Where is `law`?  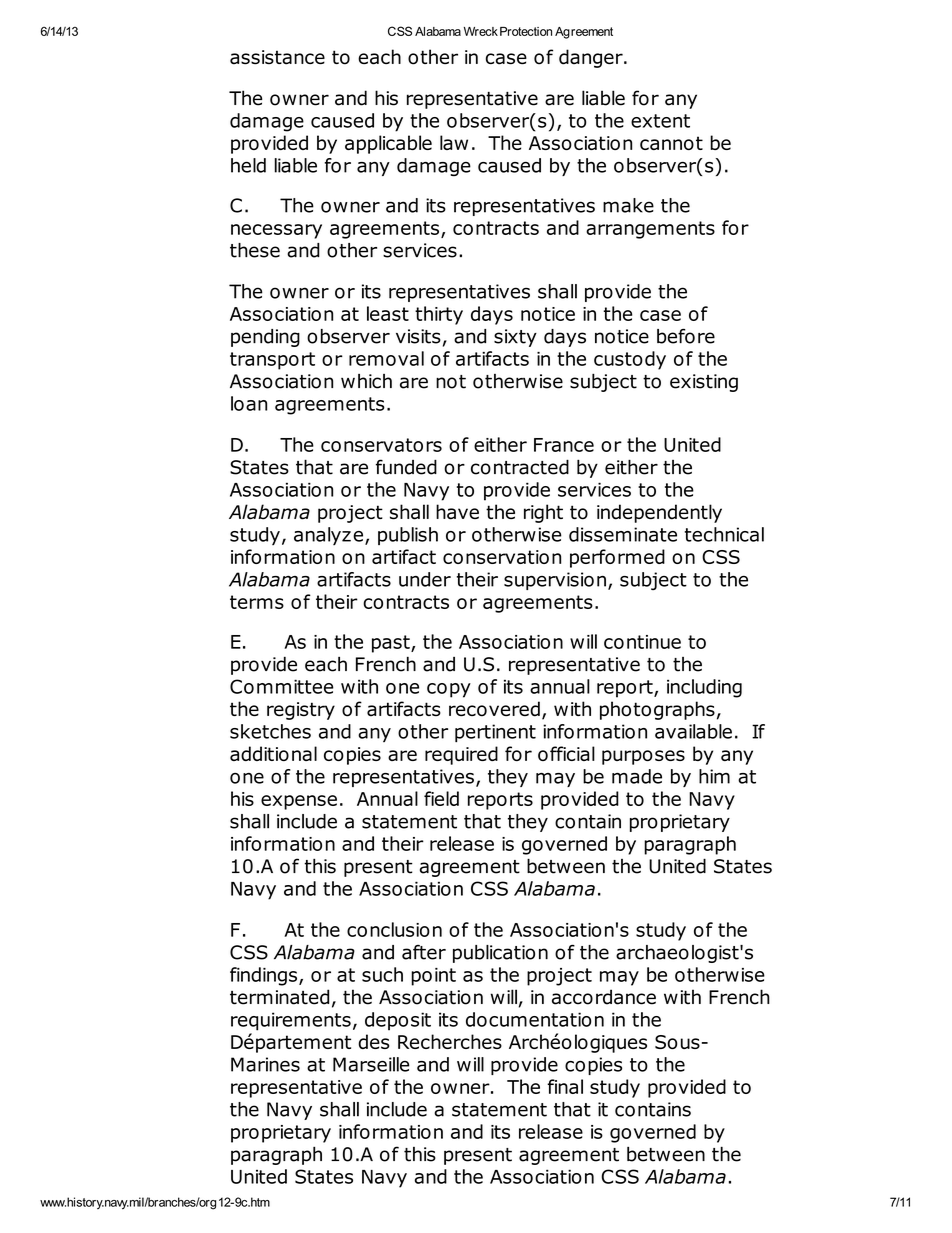 law is located at coordinates (454, 142).
